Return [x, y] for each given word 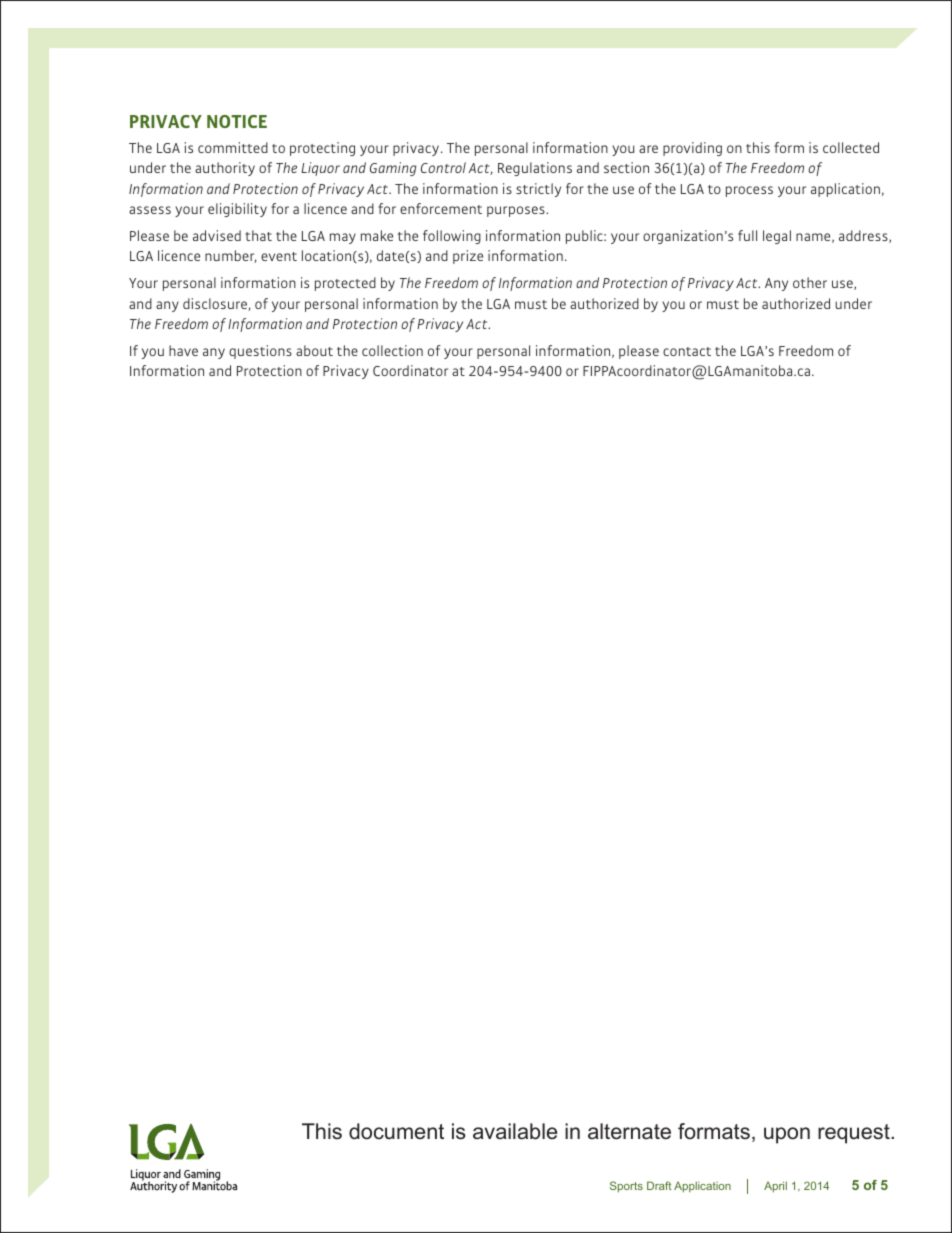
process [749, 191]
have [183, 350]
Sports [626, 1186]
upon [787, 1135]
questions [260, 352]
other [810, 282]
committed [233, 147]
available [515, 1131]
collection [392, 350]
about [314, 350]
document [396, 1131]
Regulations [535, 169]
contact [687, 351]
